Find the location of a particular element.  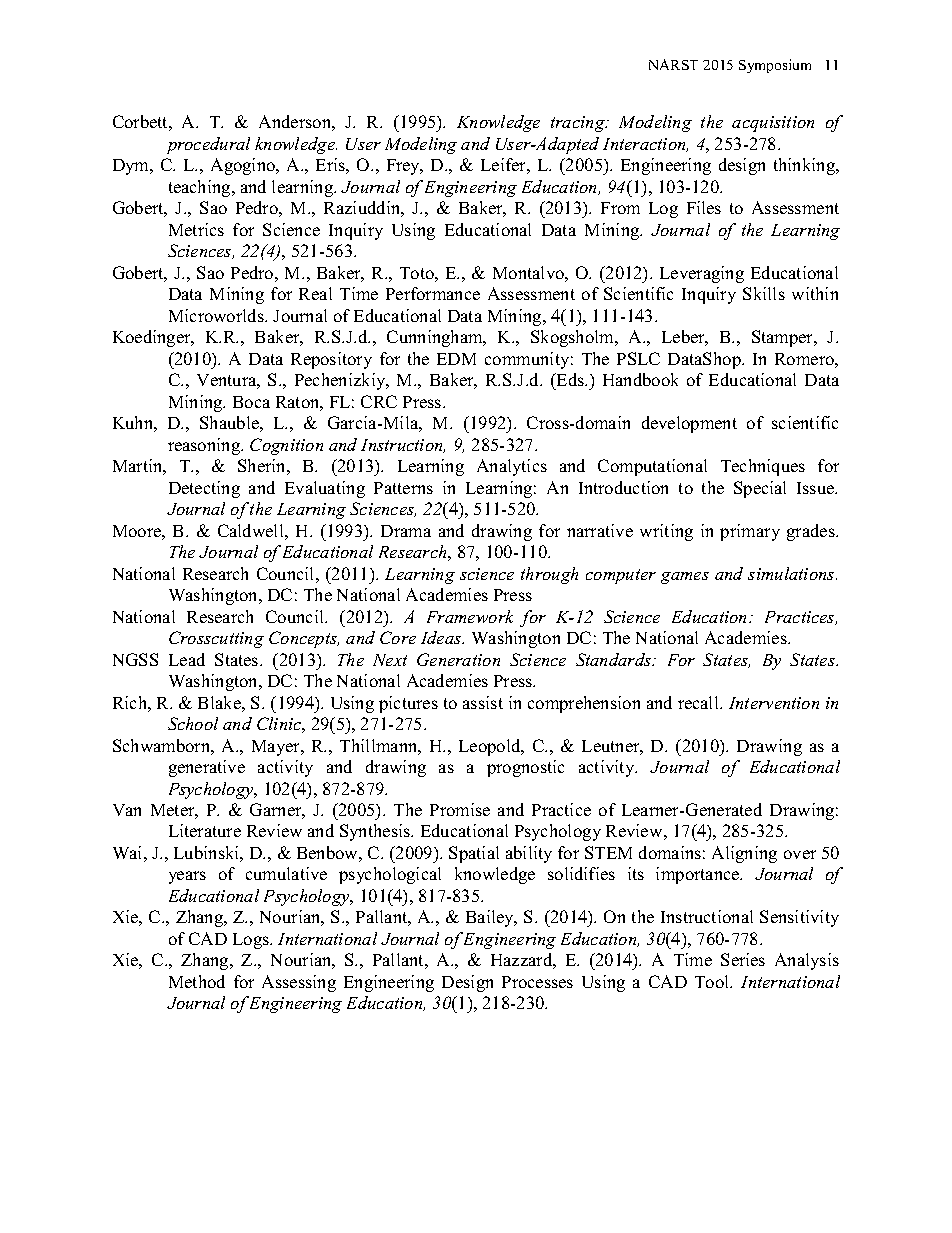

Method is located at coordinates (197, 981).
